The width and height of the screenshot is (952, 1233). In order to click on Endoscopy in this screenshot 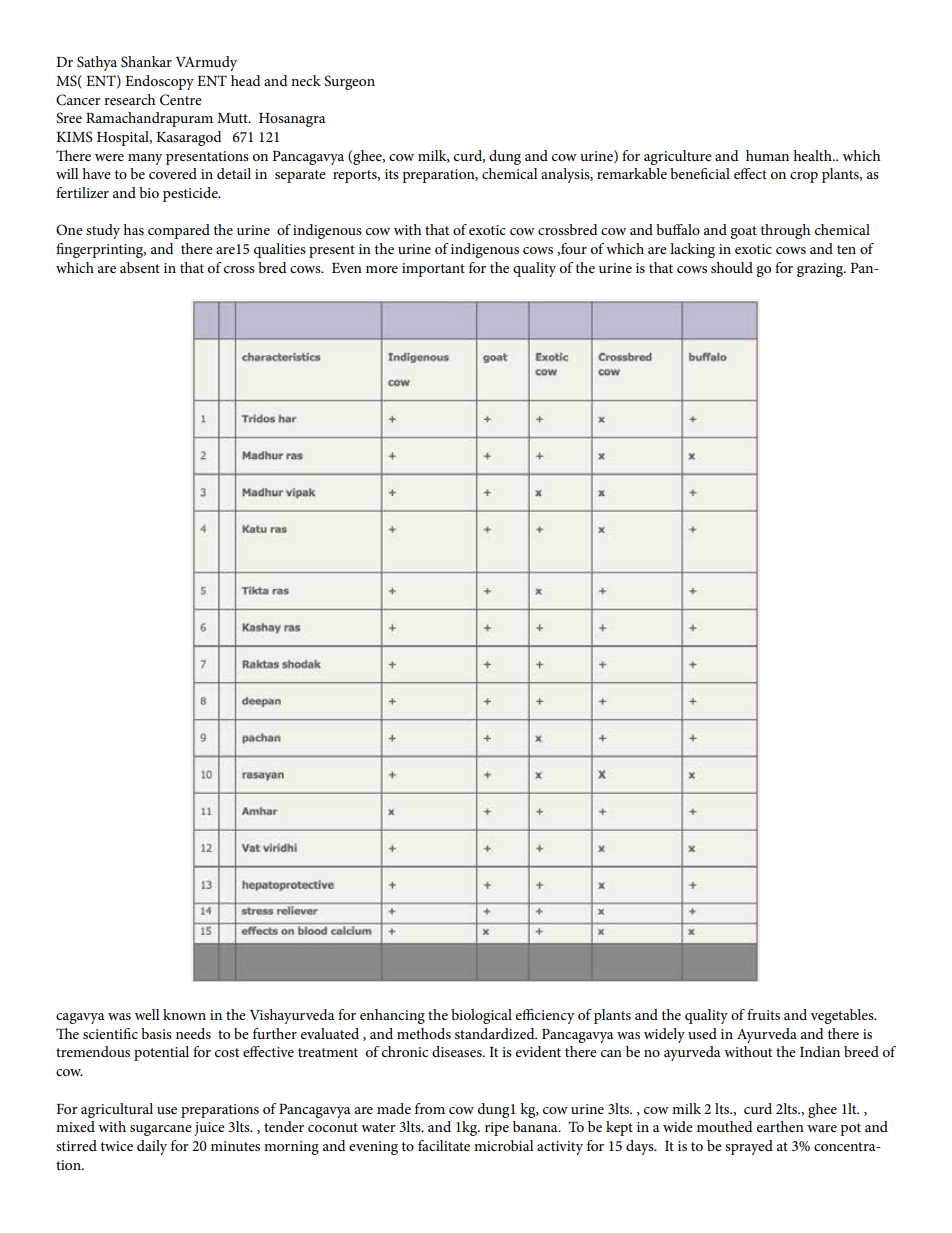, I will do `click(159, 82)`.
